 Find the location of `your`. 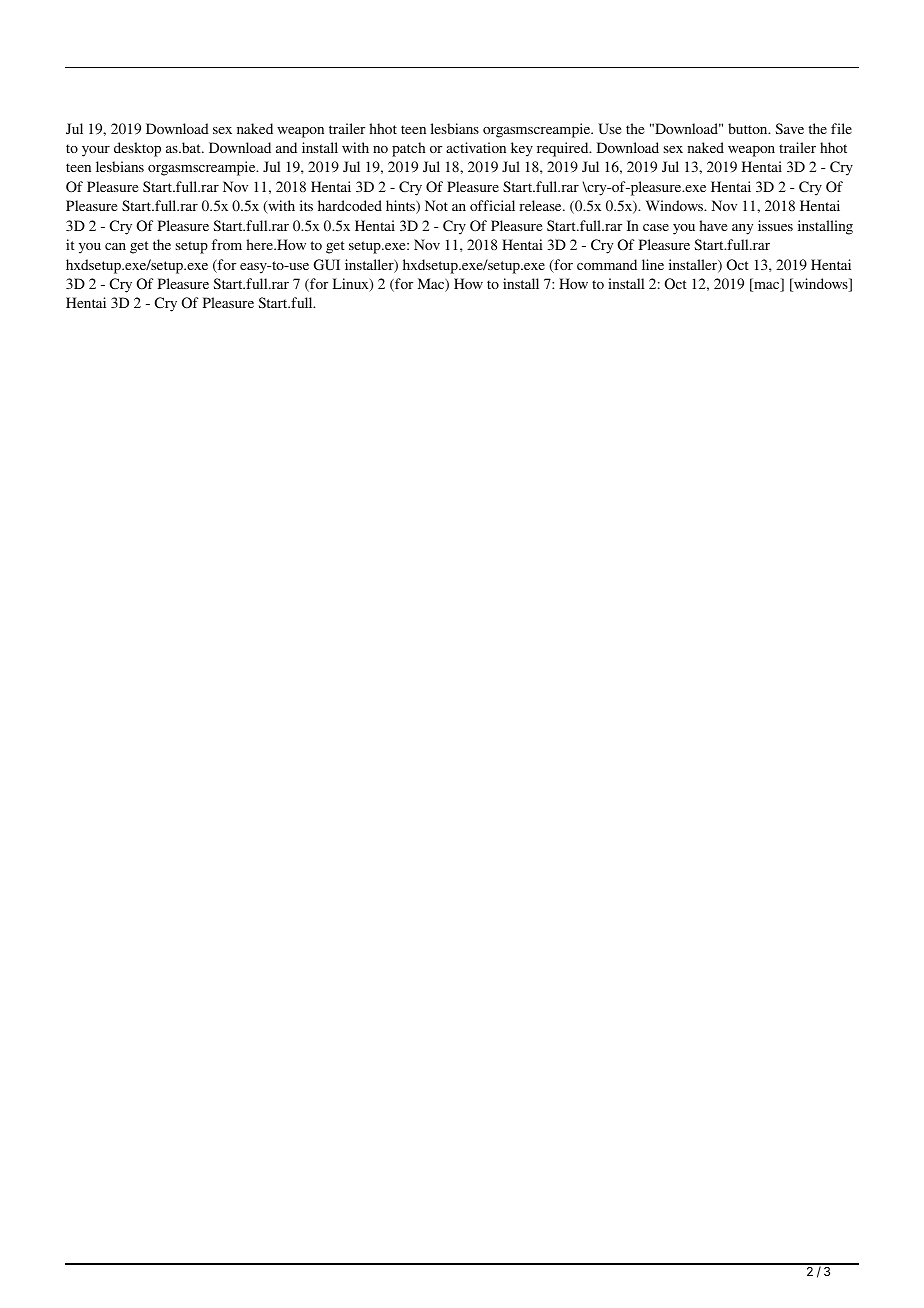

your is located at coordinates (96, 151).
